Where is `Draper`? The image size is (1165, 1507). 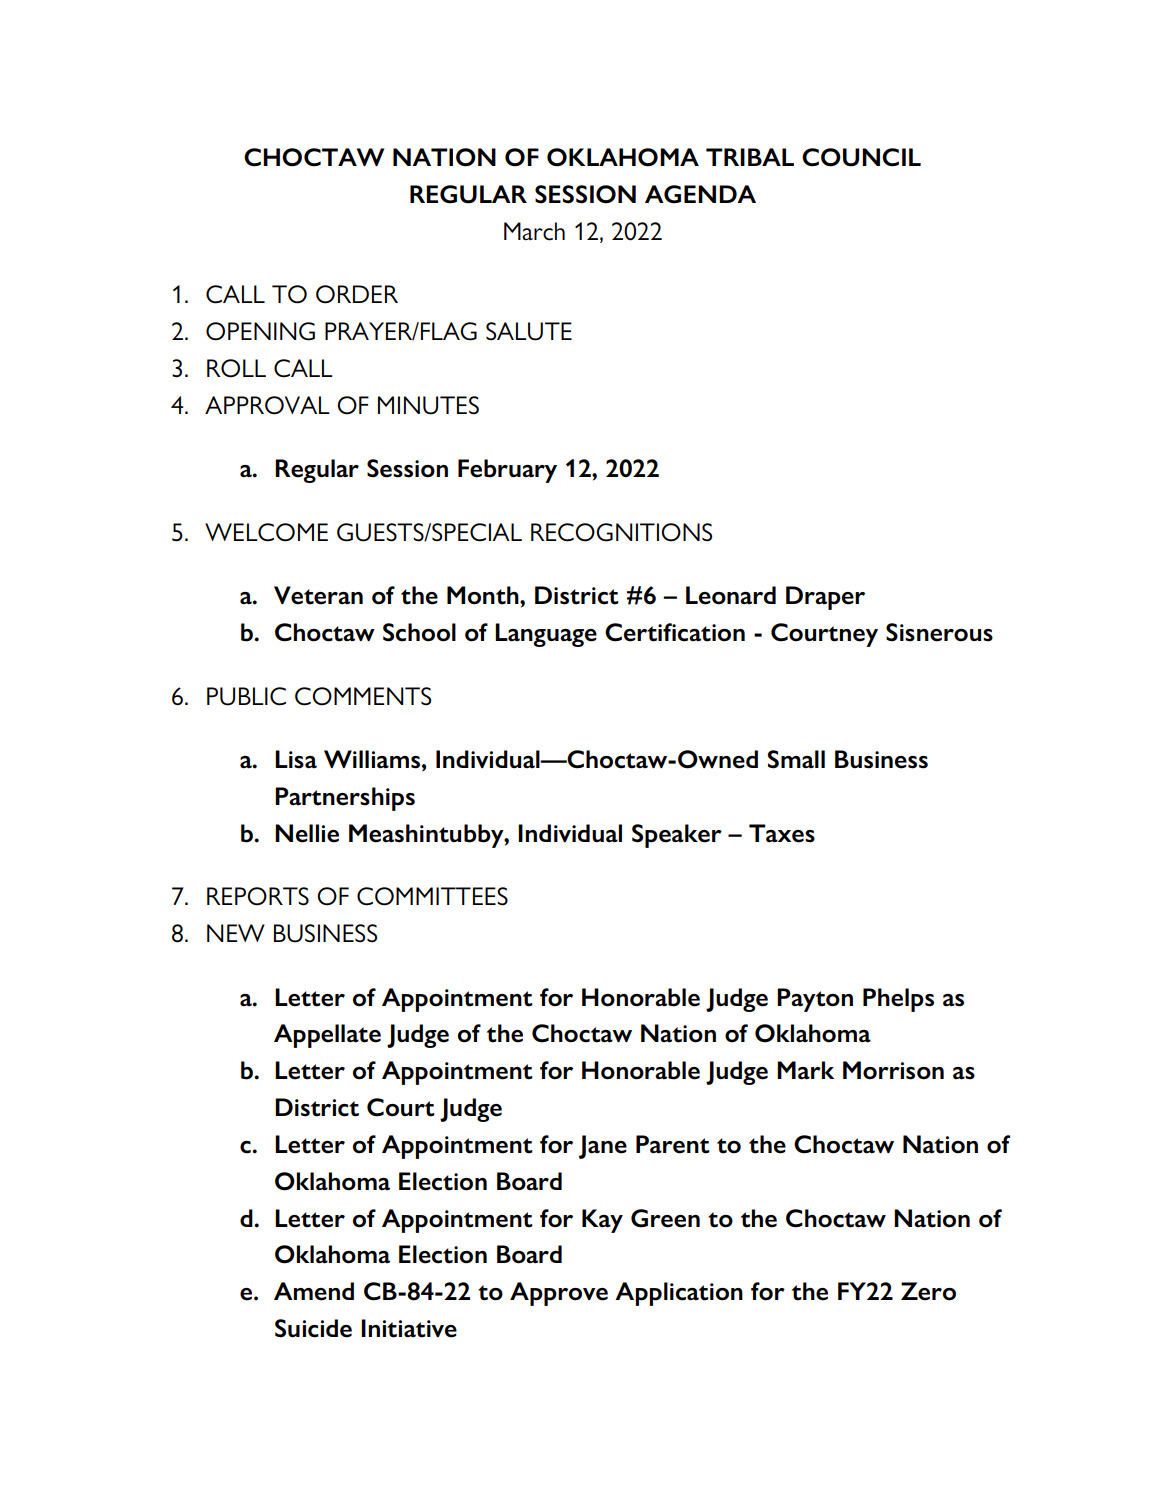
Draper is located at coordinates (825, 598).
